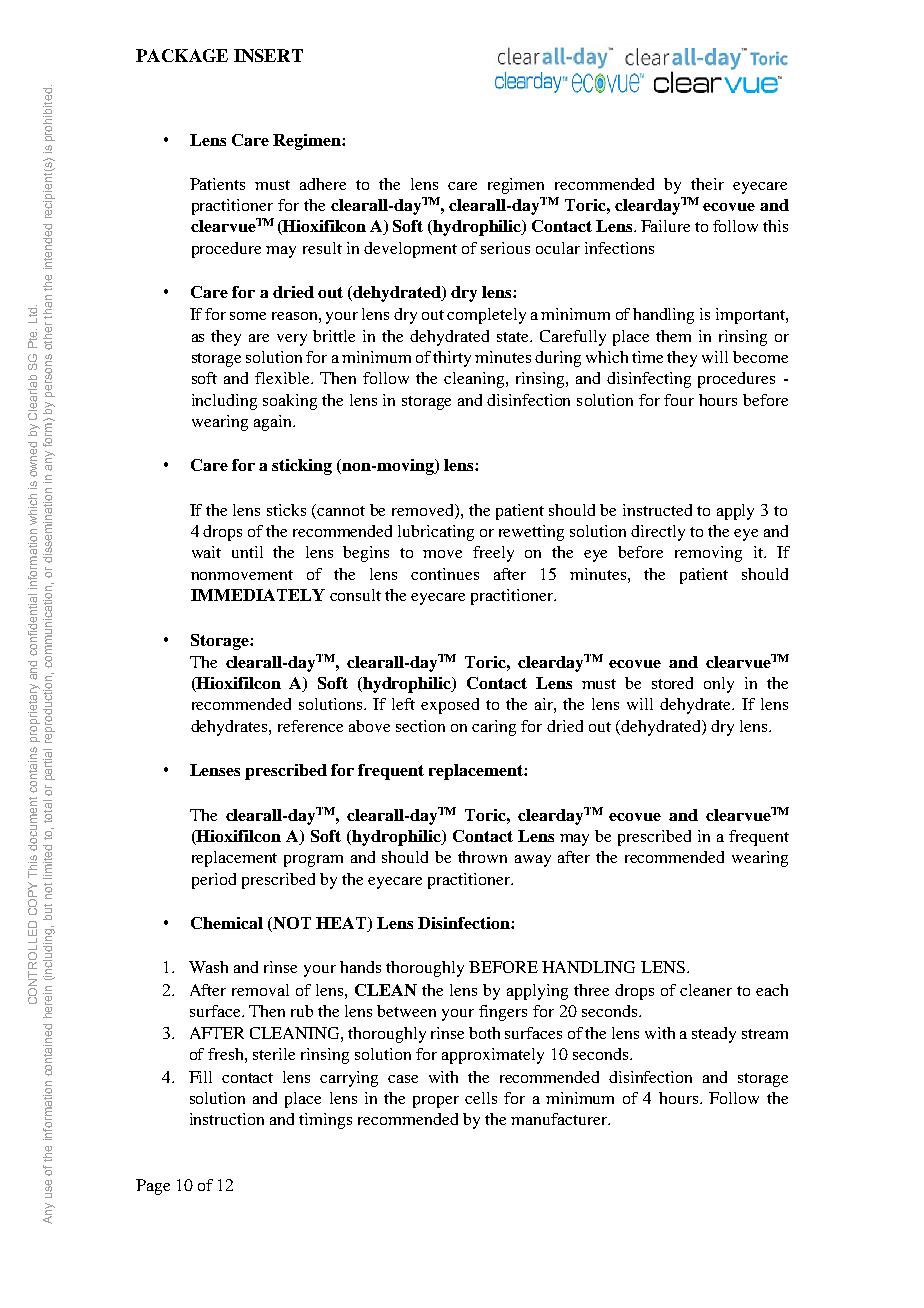 The width and height of the screenshot is (924, 1308). Describe the element at coordinates (274, 423) in the screenshot. I see `again` at that location.
